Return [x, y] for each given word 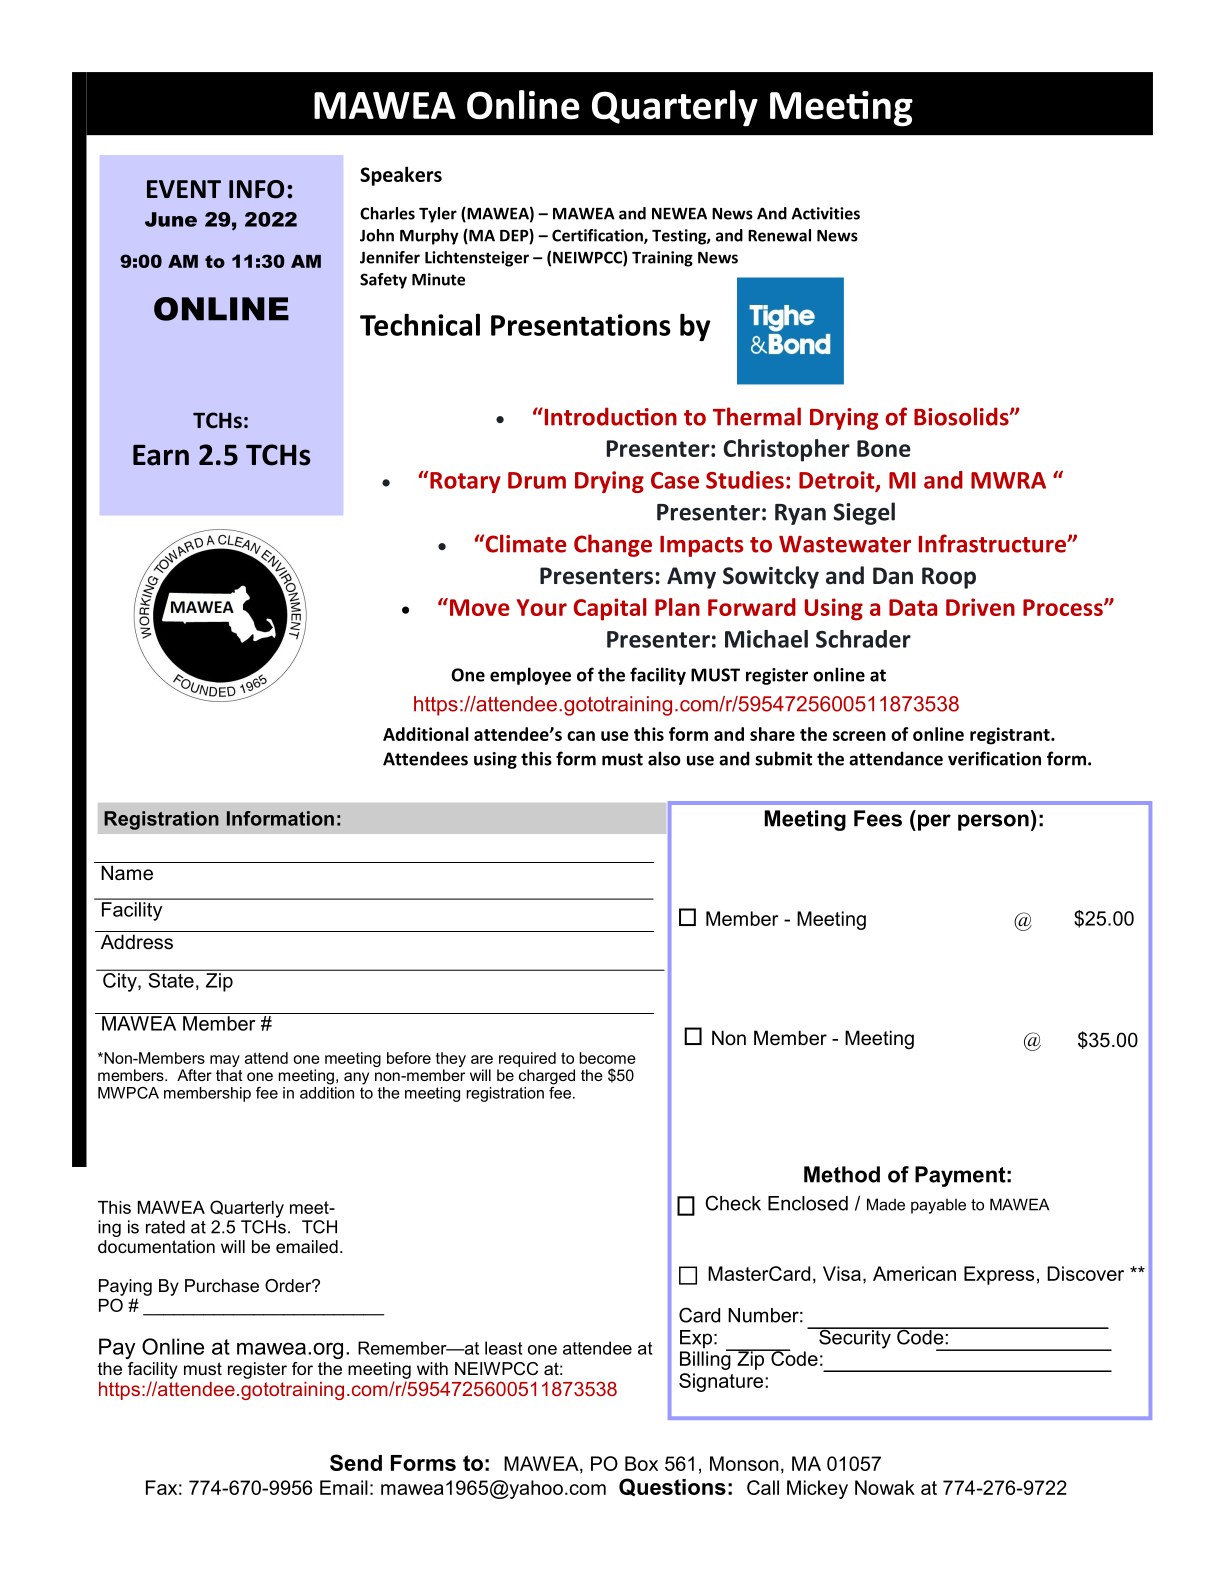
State [171, 979]
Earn [161, 455]
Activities [826, 213]
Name [127, 873]
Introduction [609, 416]
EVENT [184, 189]
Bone [884, 448]
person [993, 822]
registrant [1011, 736]
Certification [598, 236]
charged [547, 1077]
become [607, 1058]
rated [165, 1227]
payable [938, 1206]
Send [356, 1462]
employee [530, 676]
